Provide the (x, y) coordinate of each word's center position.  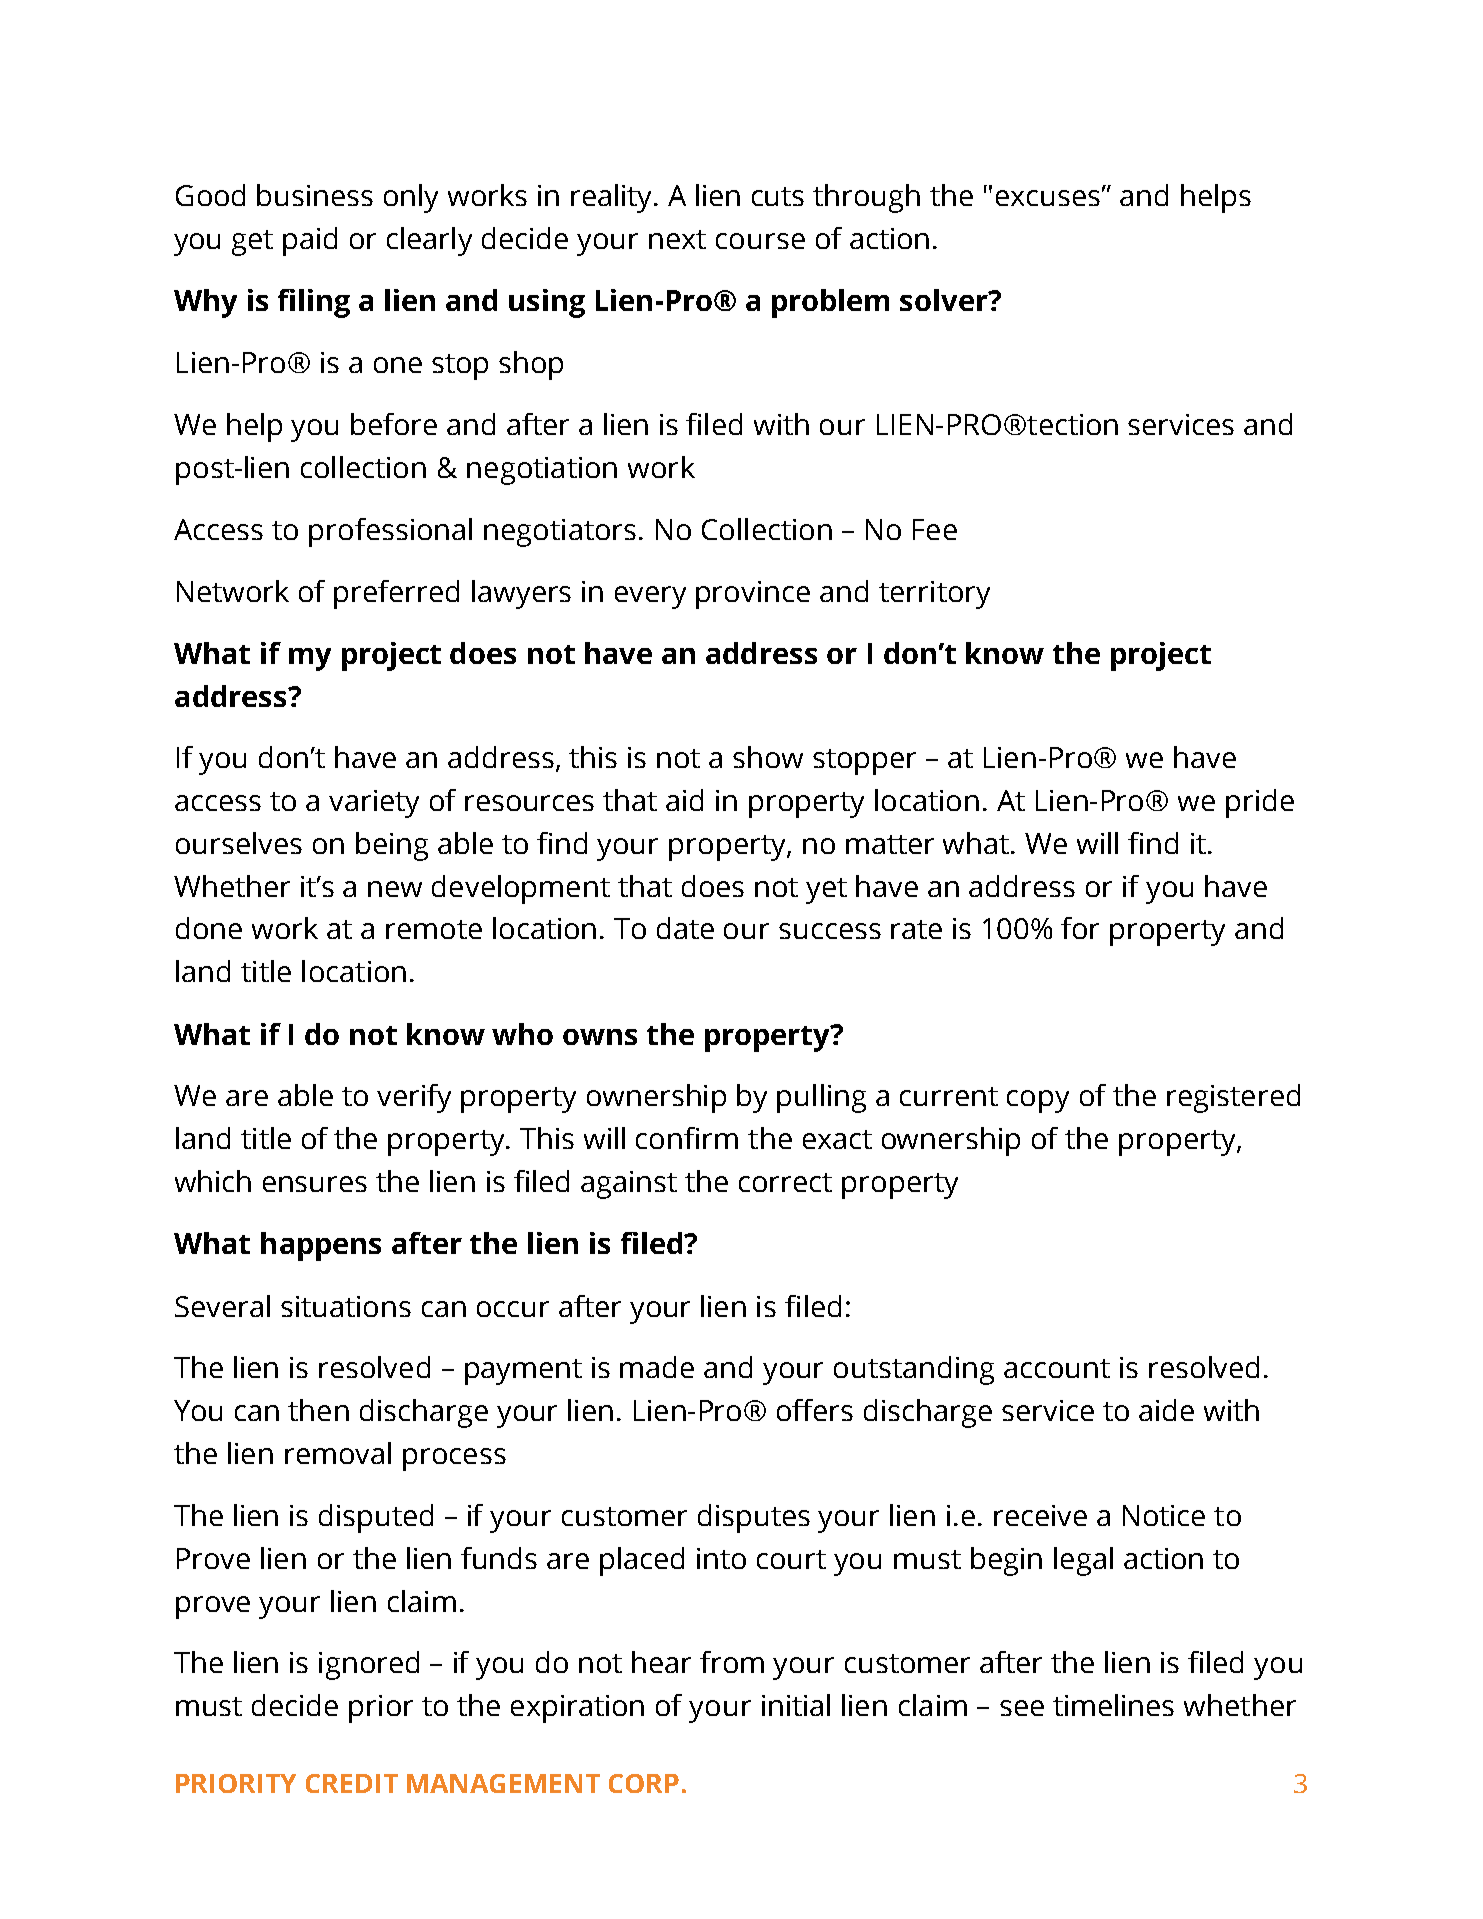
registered (1233, 1098)
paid (310, 241)
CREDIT (352, 1783)
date (685, 928)
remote (434, 929)
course (760, 241)
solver (945, 300)
